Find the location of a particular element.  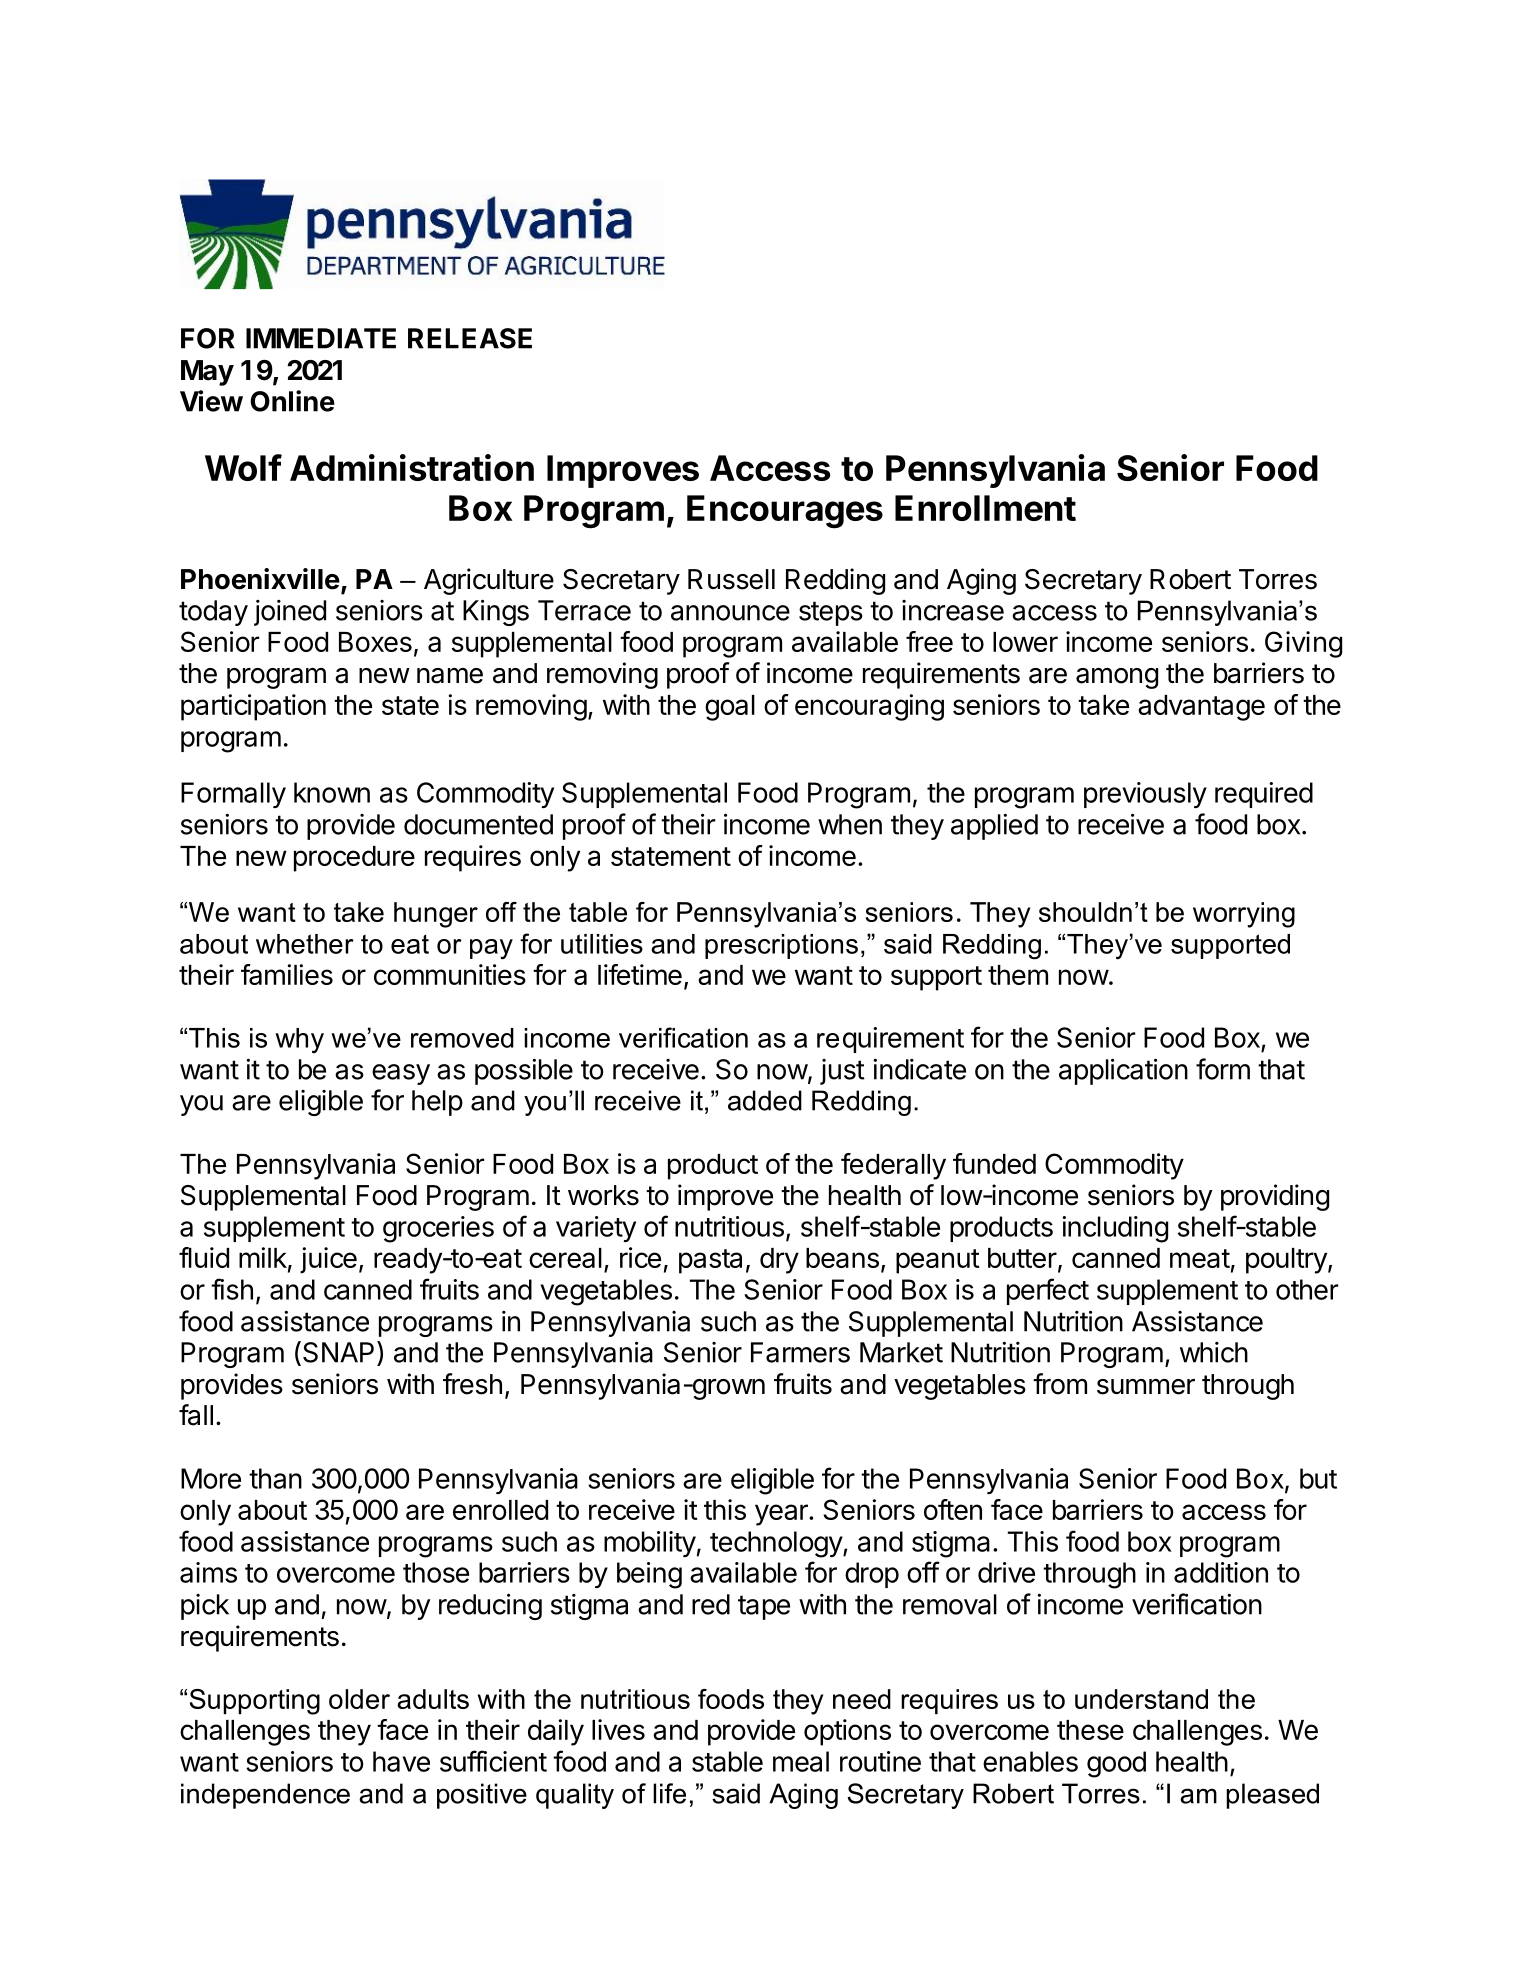

Encourages is located at coordinates (785, 512).
